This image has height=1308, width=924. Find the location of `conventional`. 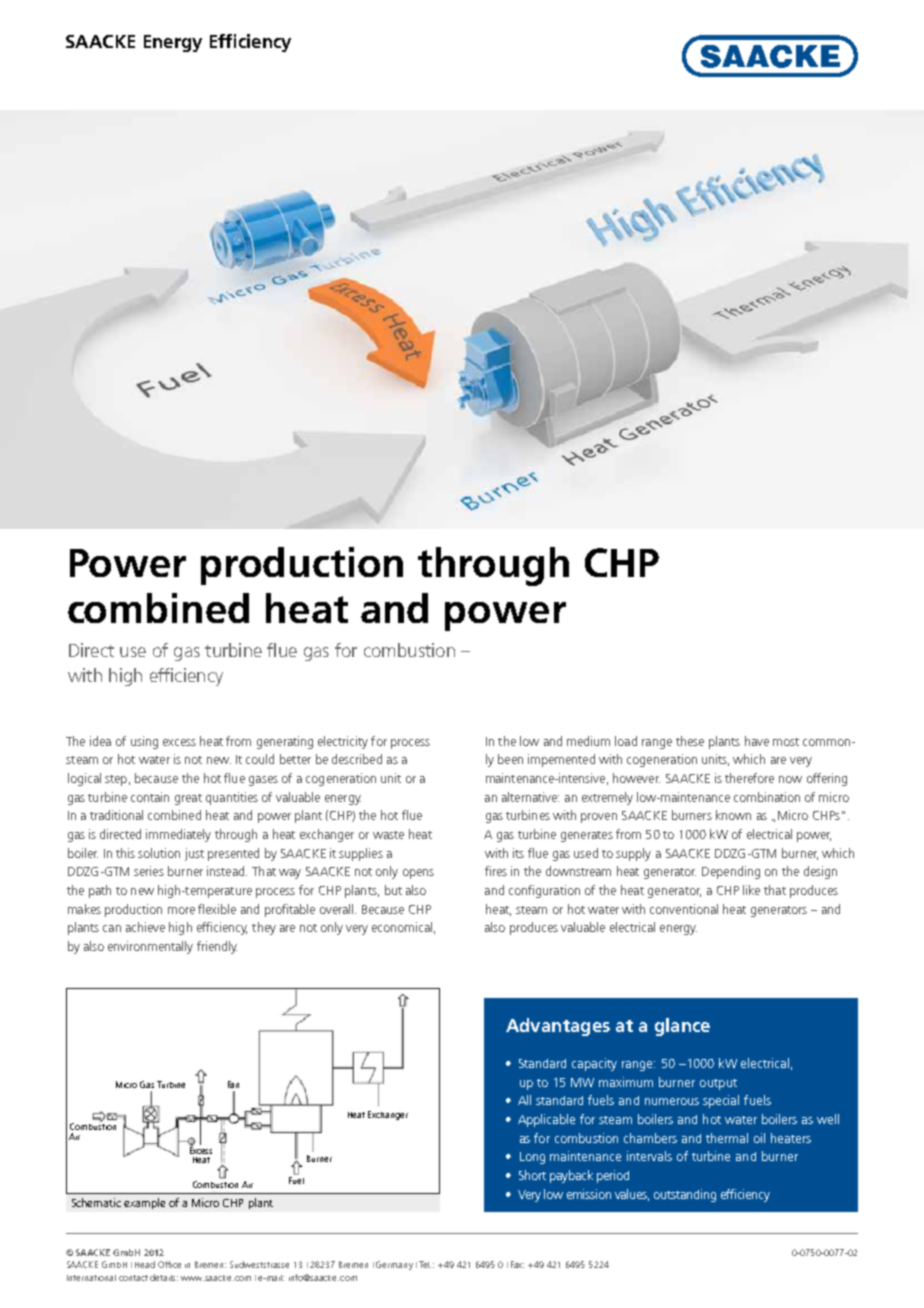

conventional is located at coordinates (684, 909).
